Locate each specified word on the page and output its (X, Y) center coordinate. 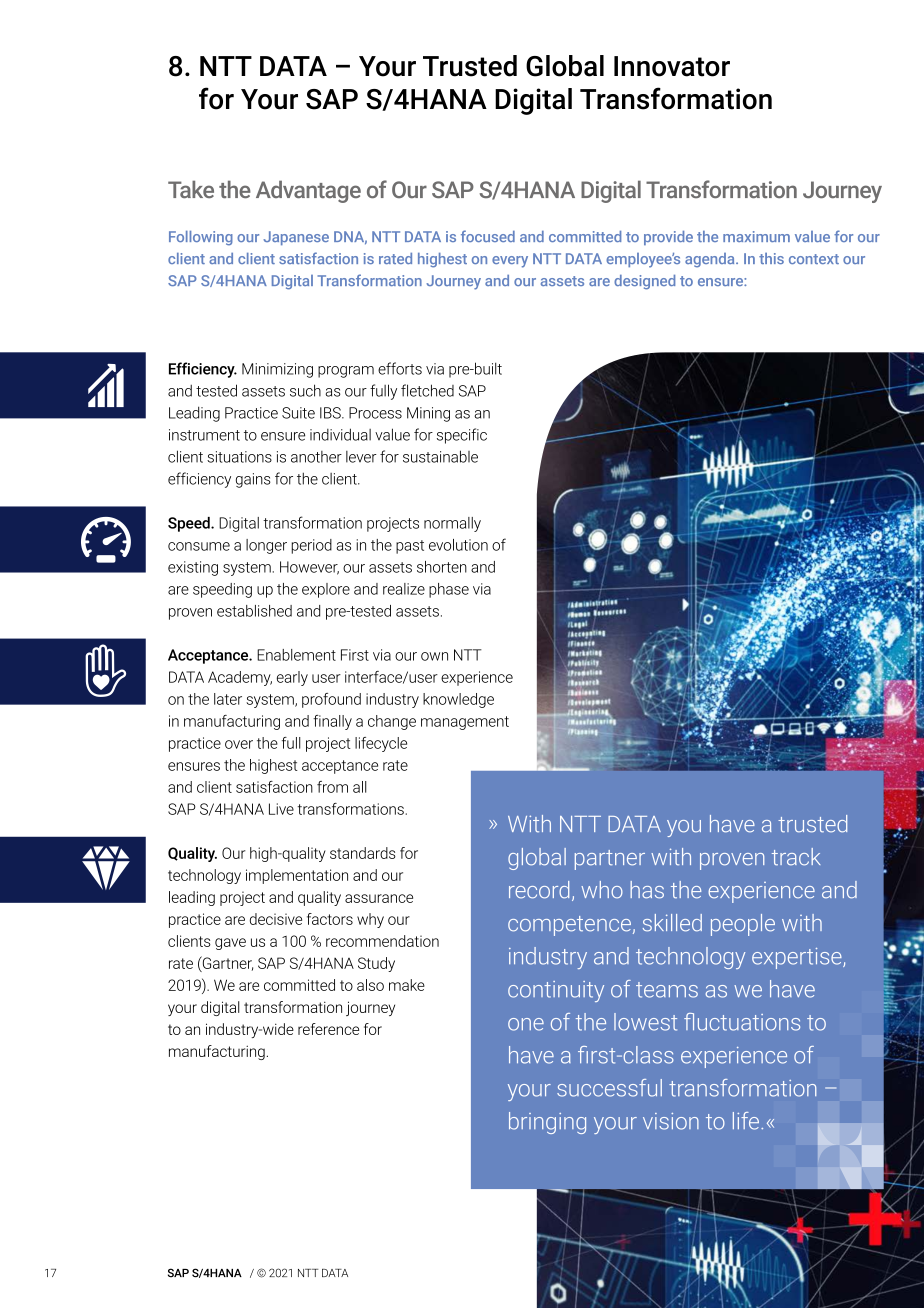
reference (328, 1029)
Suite (298, 413)
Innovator (672, 66)
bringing (547, 1123)
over (239, 744)
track (796, 857)
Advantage (308, 191)
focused (488, 236)
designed (644, 282)
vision (671, 1121)
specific (462, 436)
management (465, 723)
